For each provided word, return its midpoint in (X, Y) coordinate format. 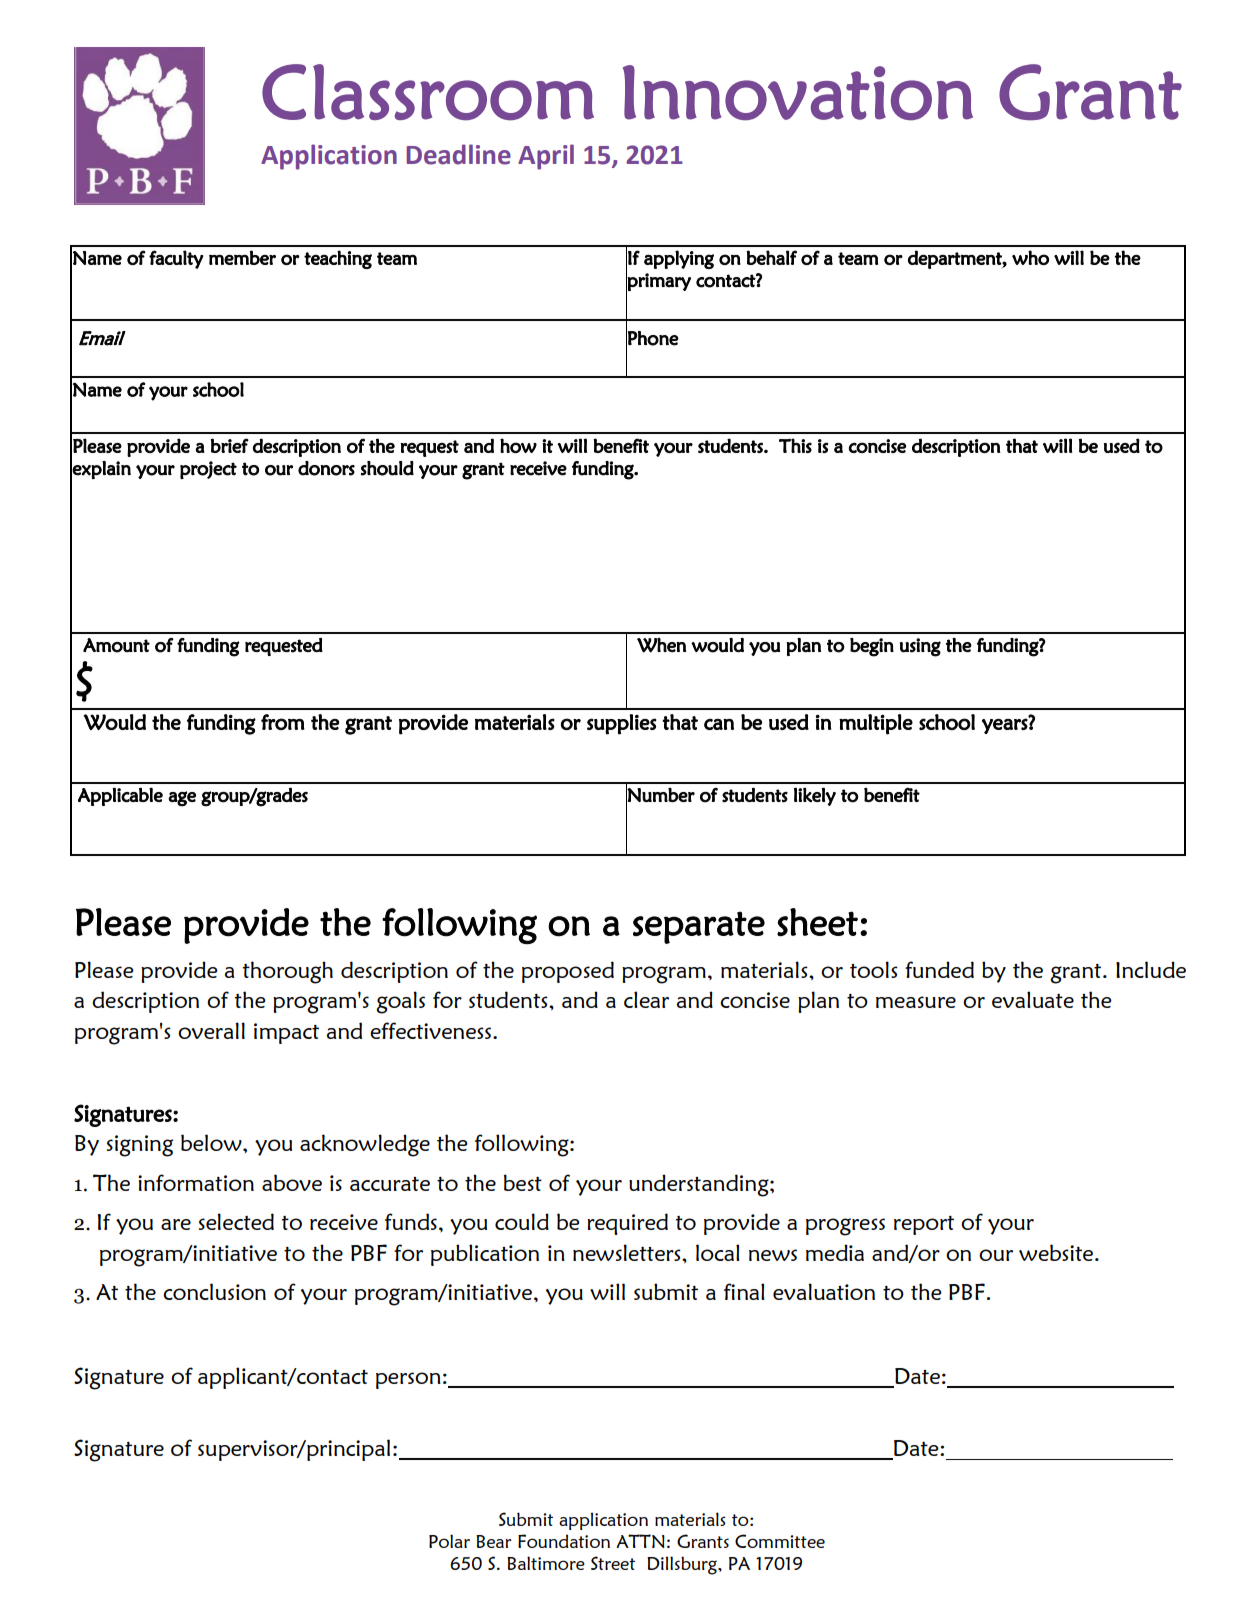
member (242, 257)
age (182, 799)
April (546, 157)
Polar (449, 1541)
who (1030, 257)
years (1005, 726)
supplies (622, 724)
